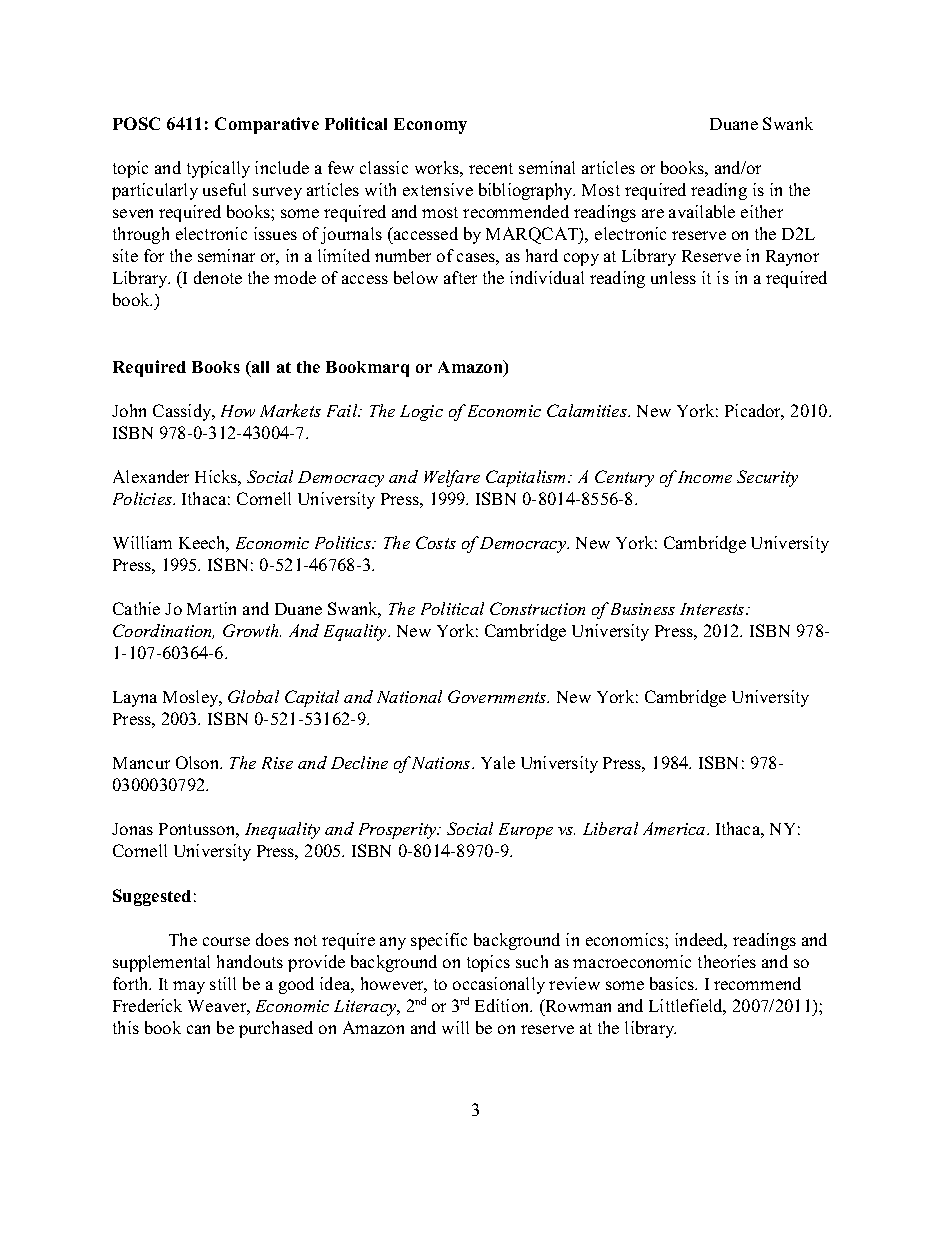  Describe the element at coordinates (526, 831) in the document. I see `Europe` at that location.
